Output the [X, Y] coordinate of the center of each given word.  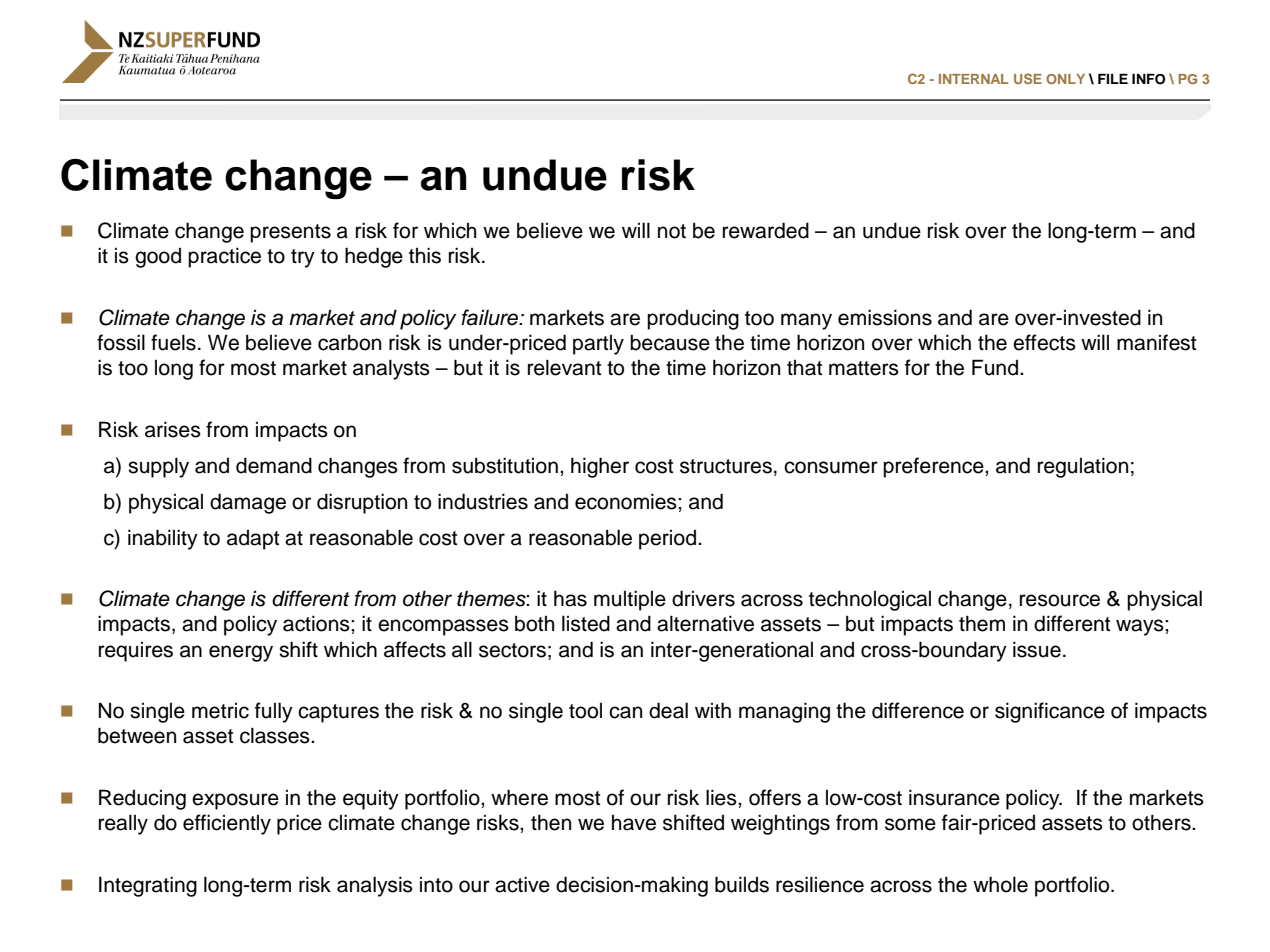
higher [600, 467]
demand [274, 465]
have [634, 823]
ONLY [1065, 79]
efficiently [227, 824]
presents [290, 233]
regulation [1083, 467]
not [672, 231]
